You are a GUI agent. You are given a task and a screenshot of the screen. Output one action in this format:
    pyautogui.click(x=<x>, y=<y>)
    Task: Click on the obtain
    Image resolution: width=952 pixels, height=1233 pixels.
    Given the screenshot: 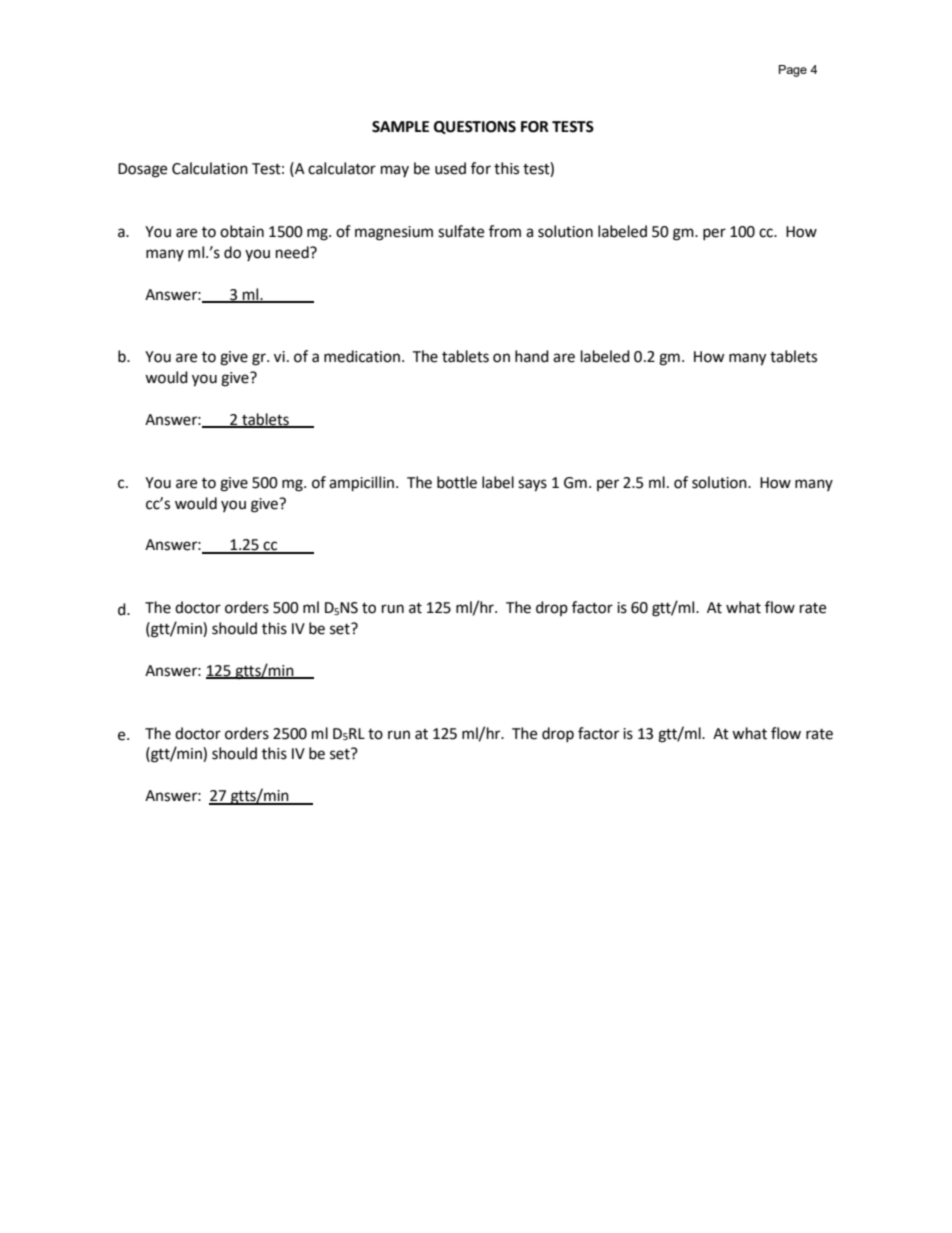 What is the action you would take?
    pyautogui.click(x=242, y=231)
